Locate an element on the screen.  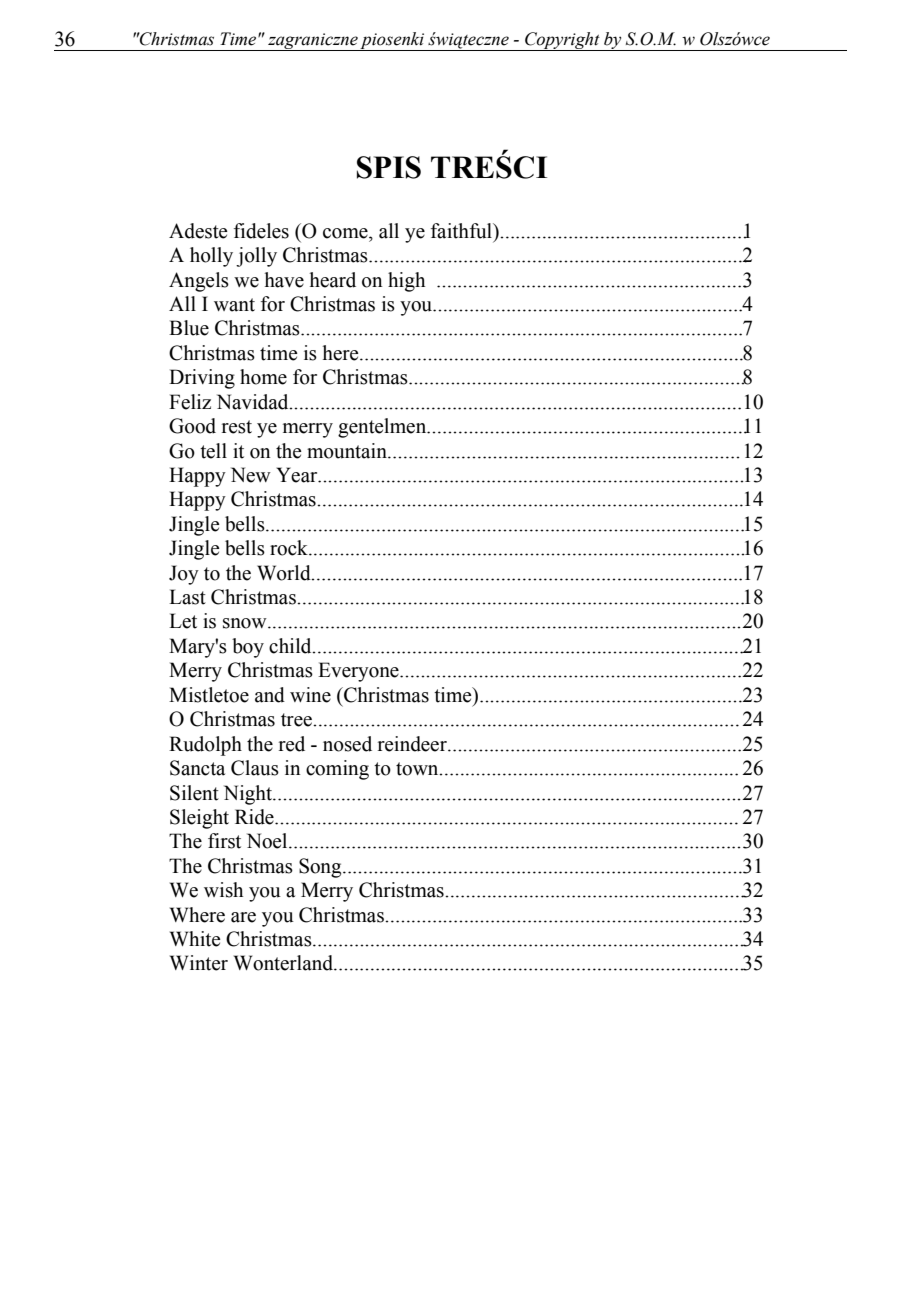
Everyone is located at coordinates (359, 672).
